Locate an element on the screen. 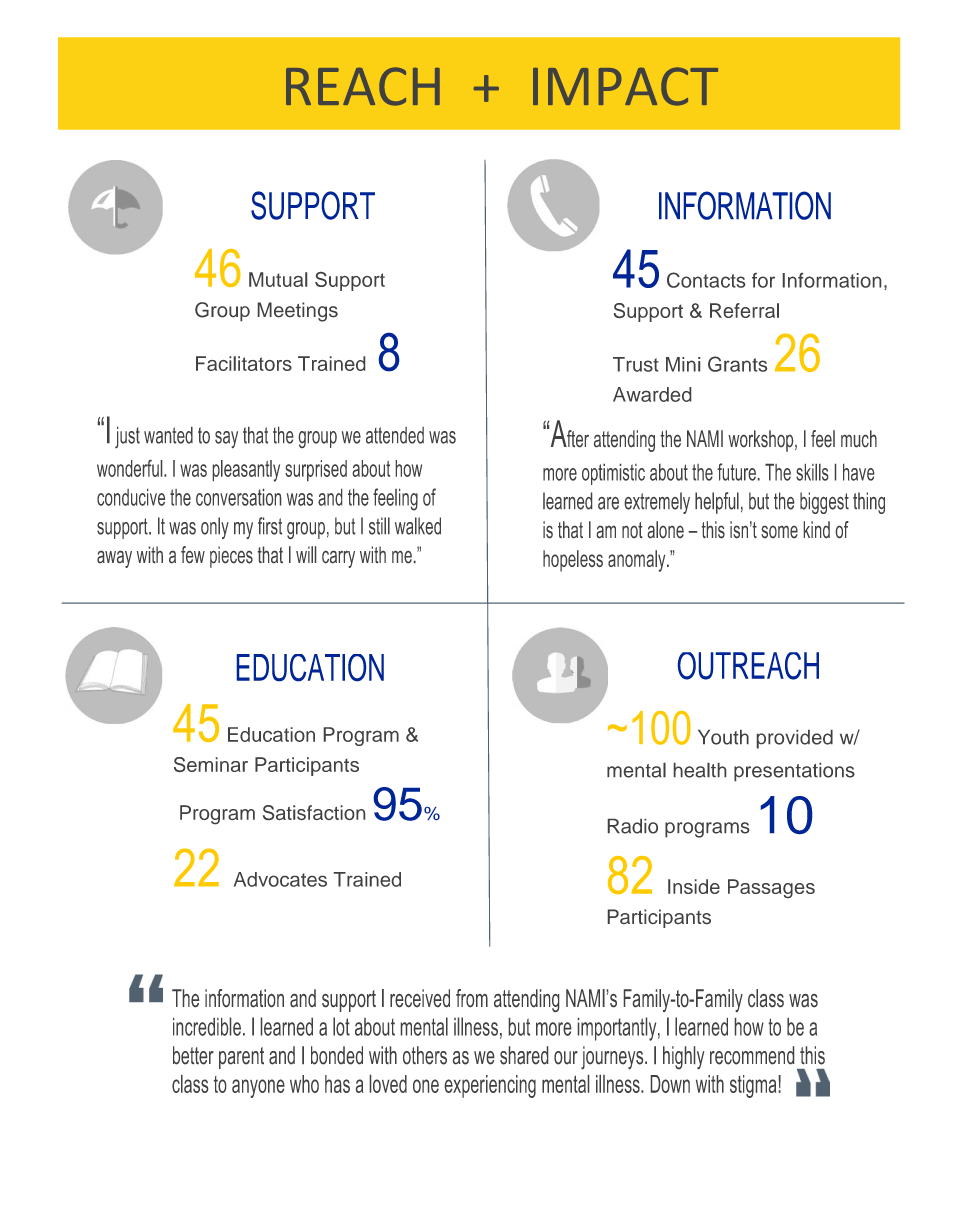 This screenshot has width=954, height=1232. IMPACT is located at coordinates (625, 86).
